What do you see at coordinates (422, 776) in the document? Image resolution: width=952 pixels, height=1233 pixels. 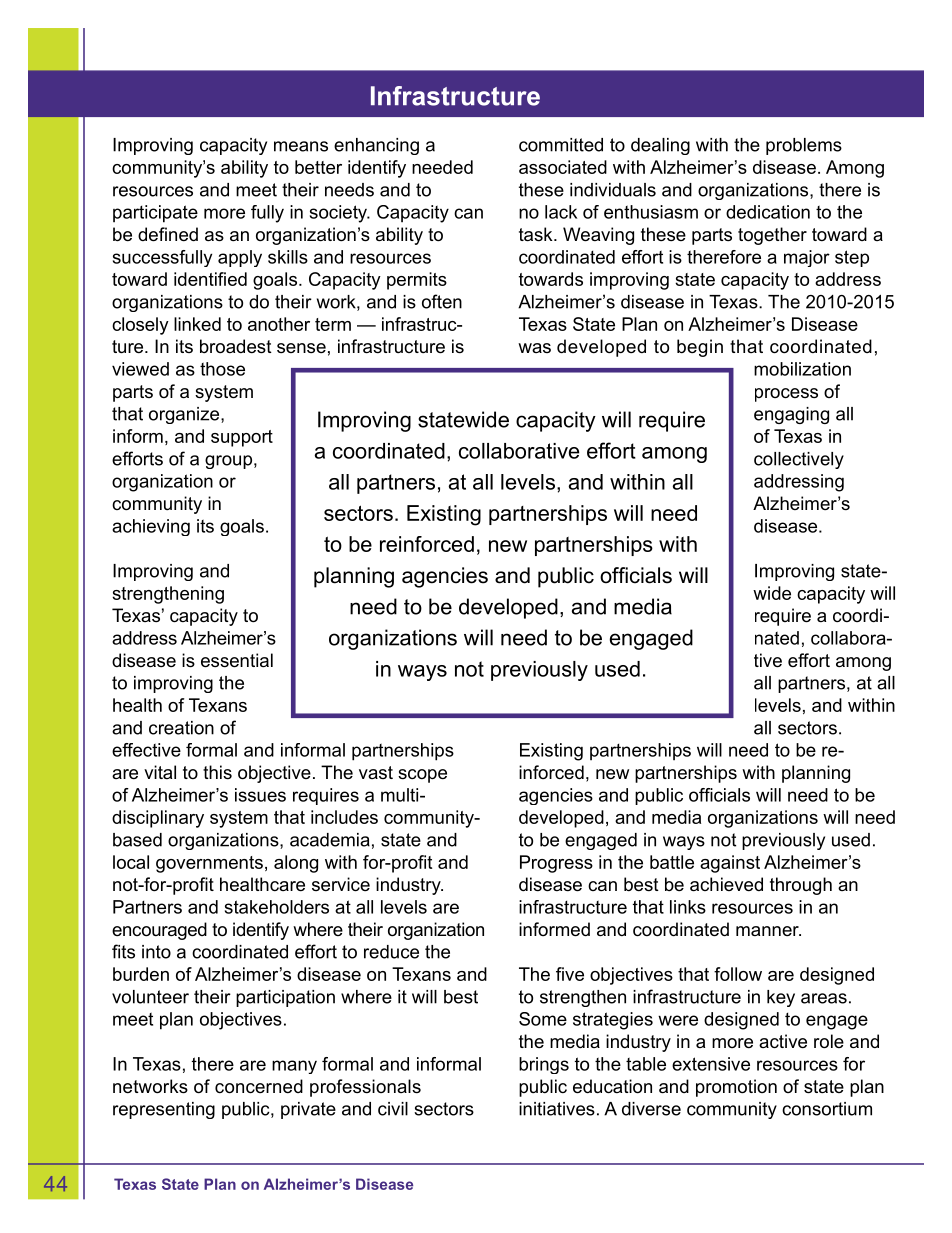 I see `scope` at bounding box center [422, 776].
